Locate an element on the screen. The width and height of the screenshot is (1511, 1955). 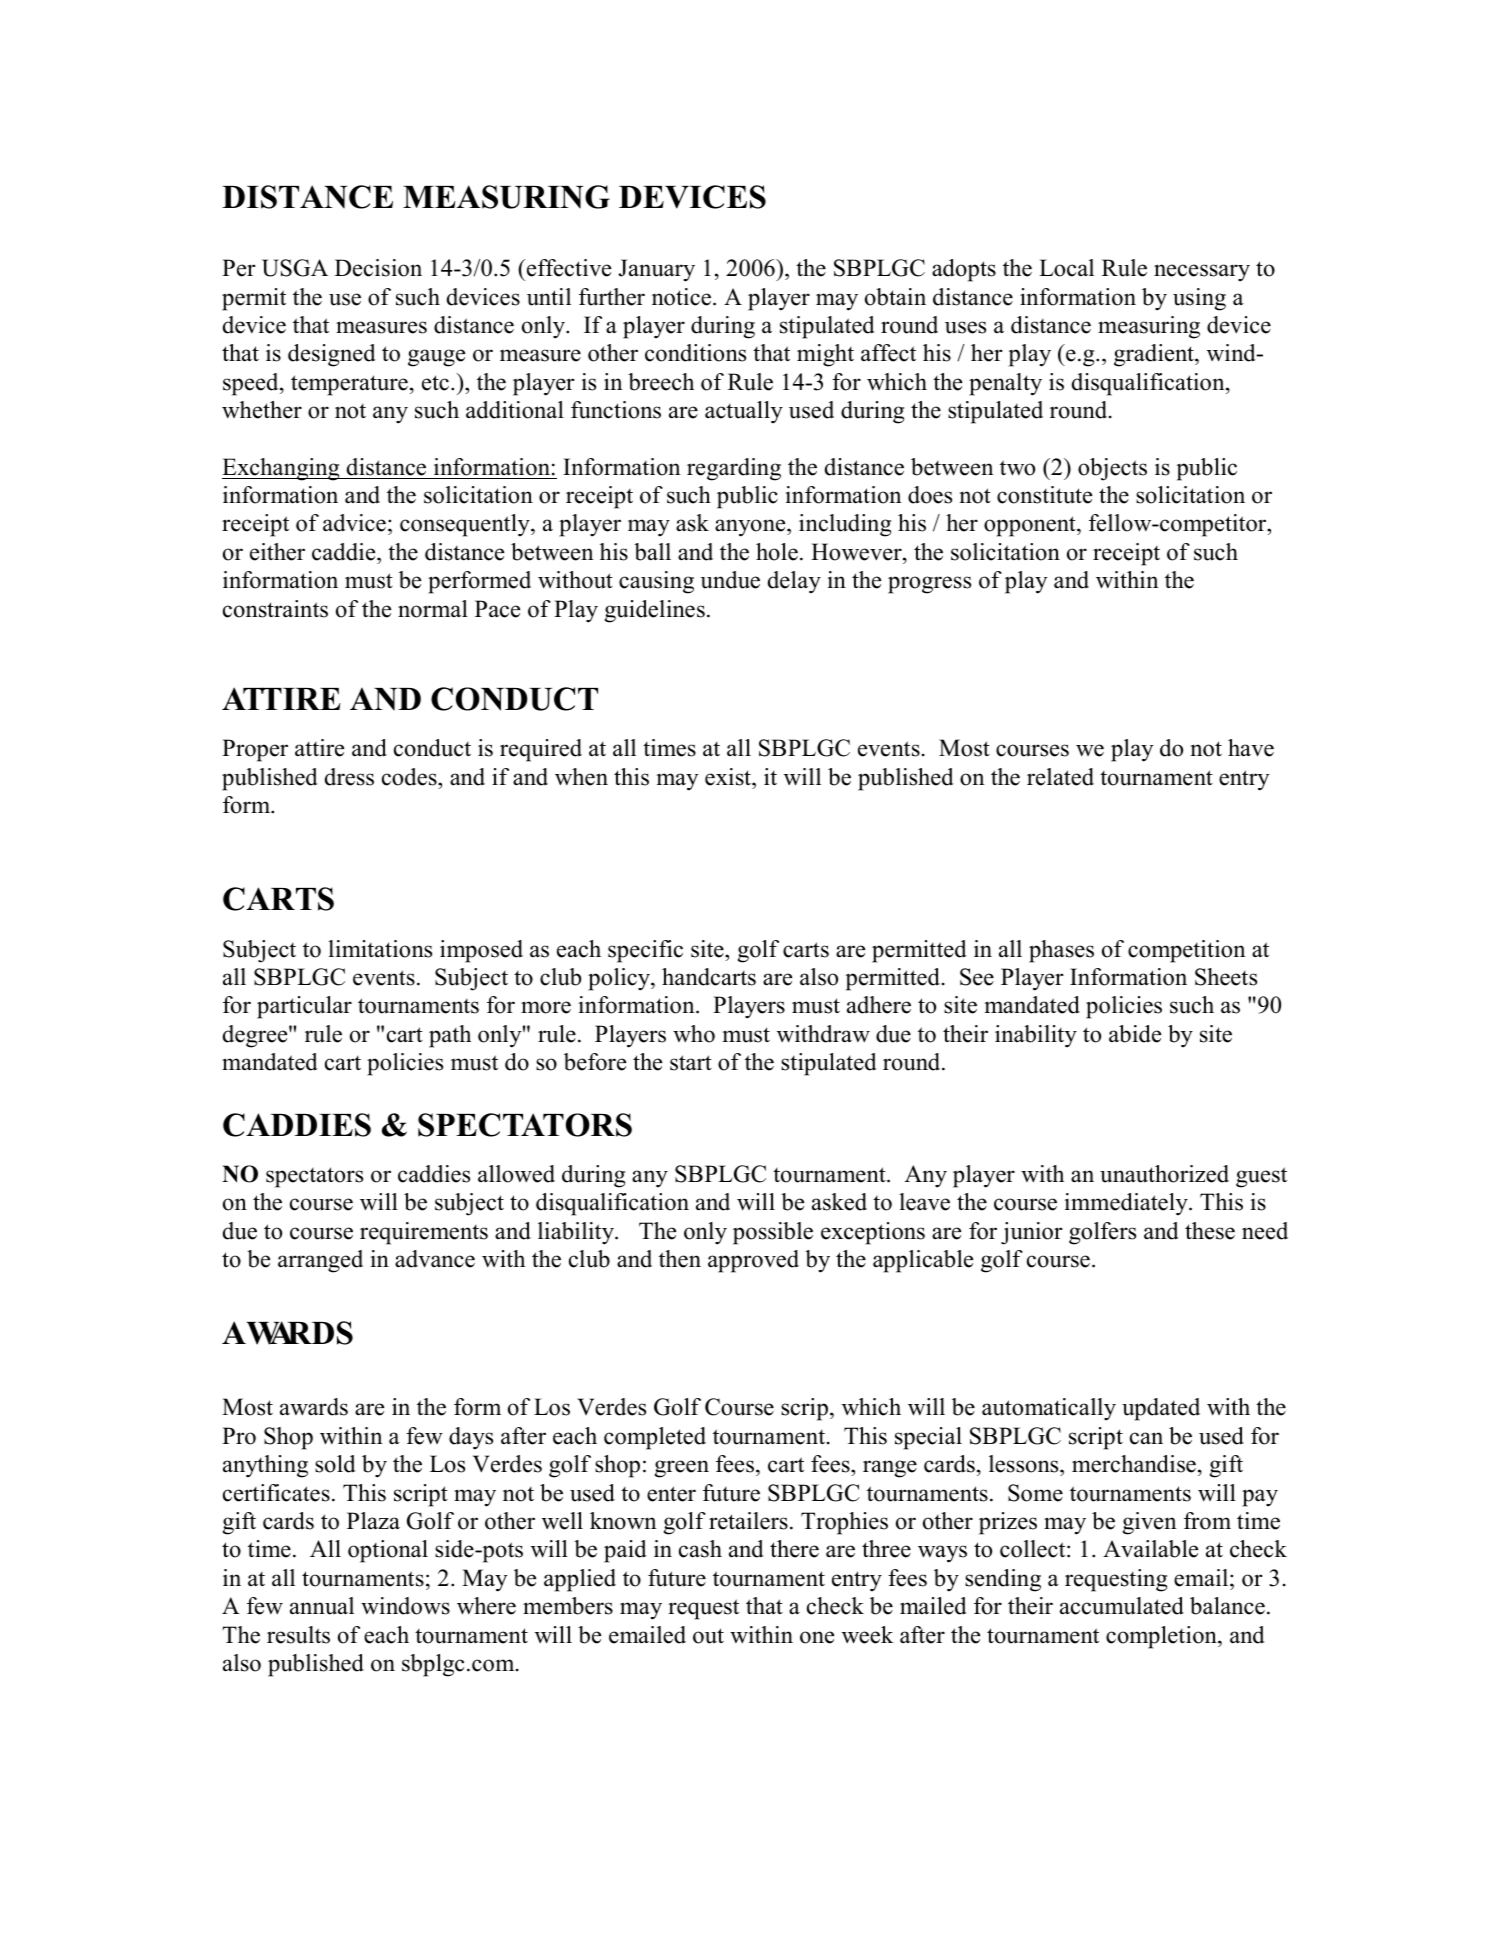
accumulated is located at coordinates (1122, 1606).
